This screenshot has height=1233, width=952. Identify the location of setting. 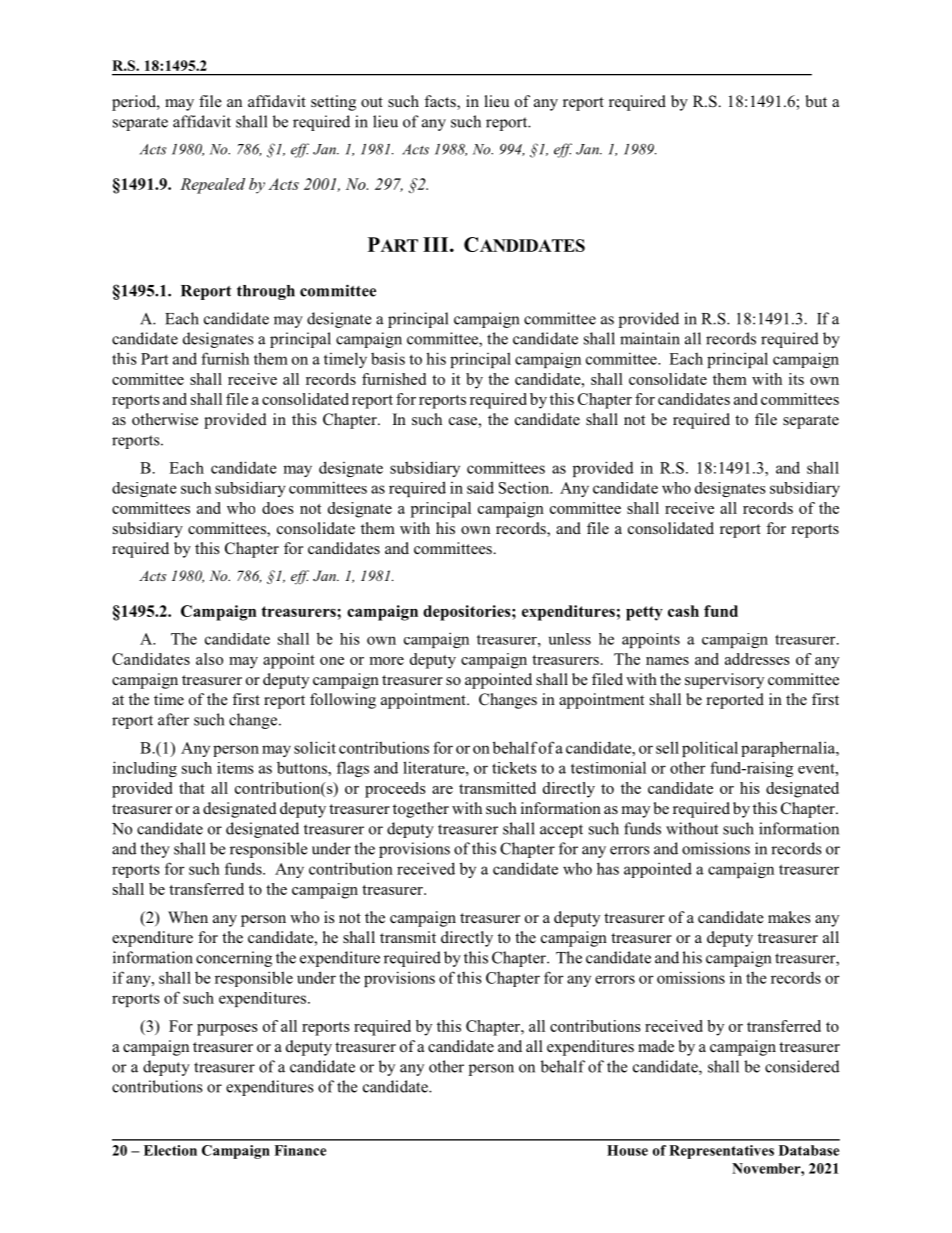
(333, 103).
